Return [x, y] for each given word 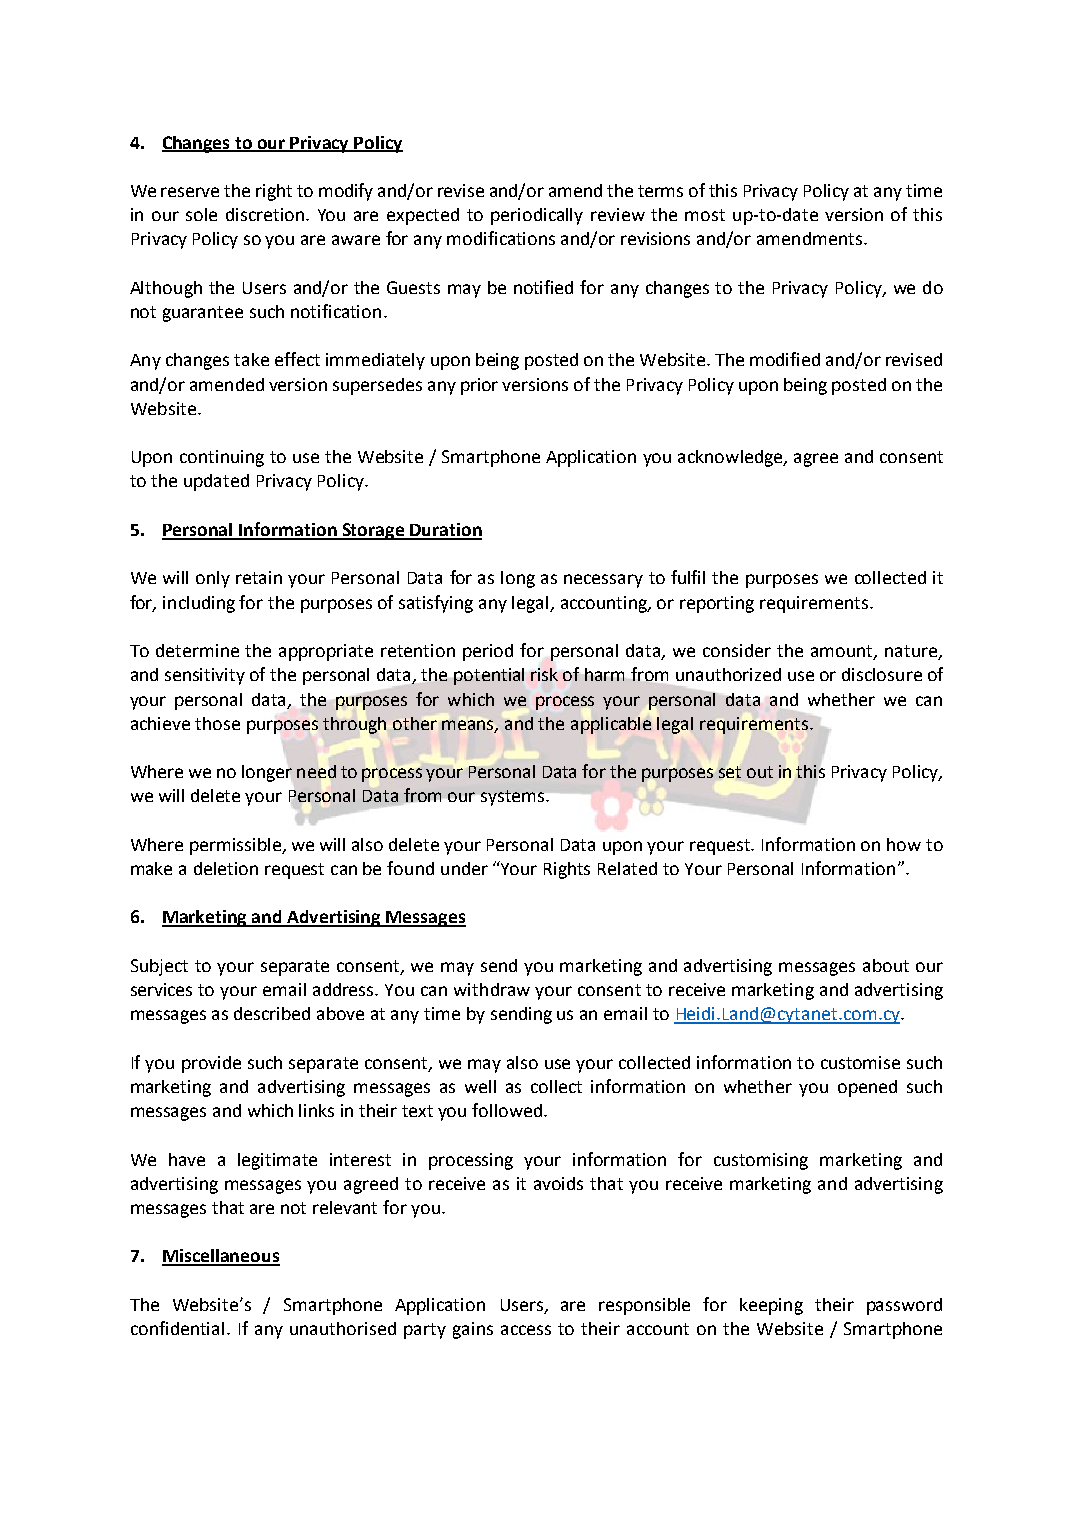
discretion [265, 214]
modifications [501, 238]
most [705, 215]
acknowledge [731, 458]
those [217, 723]
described [272, 1013]
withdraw [492, 989]
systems [512, 798]
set [730, 772]
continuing [222, 458]
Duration [445, 531]
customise [860, 1062]
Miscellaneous [221, 1257]
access [526, 1330]
